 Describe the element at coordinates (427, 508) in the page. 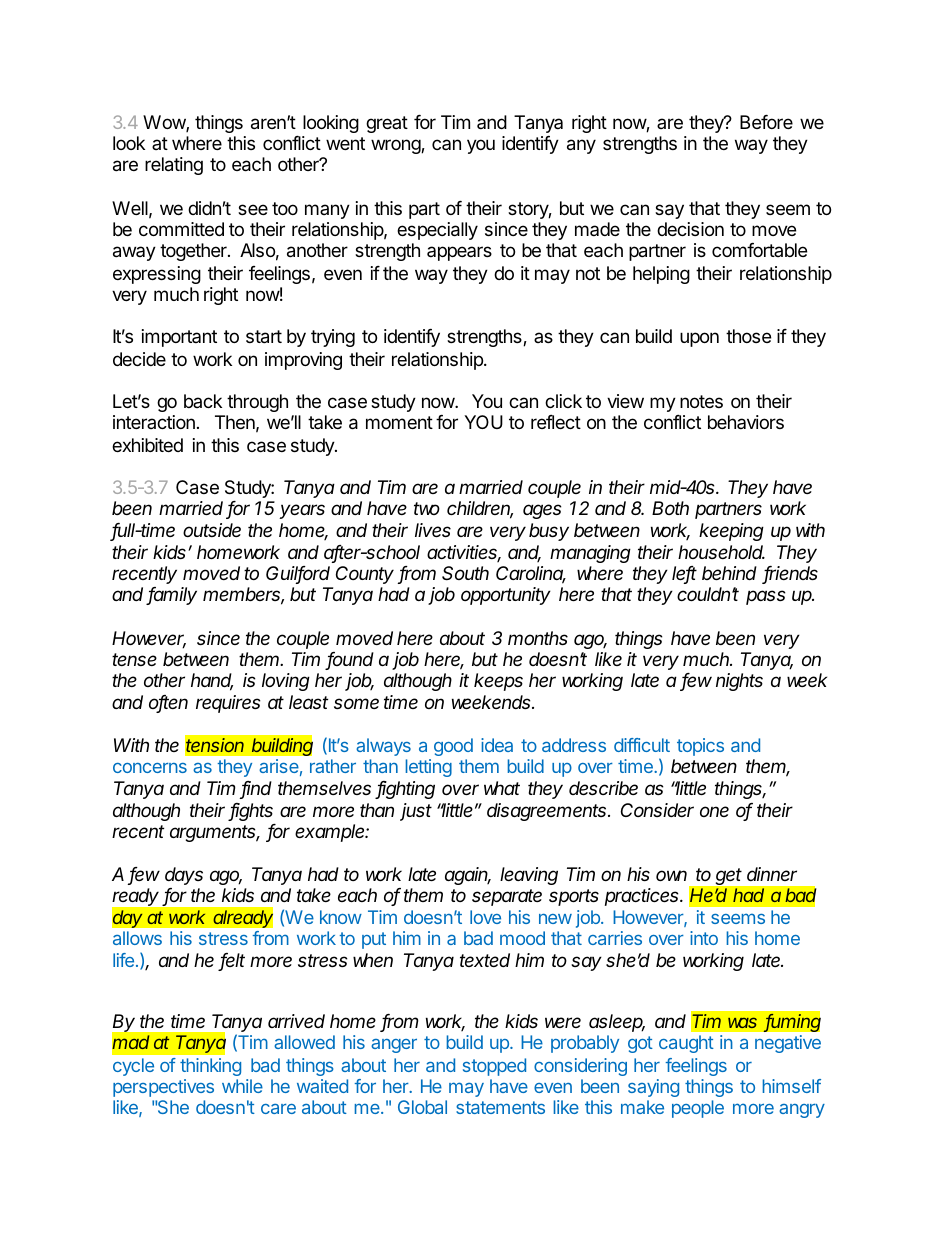

I see `two` at that location.
